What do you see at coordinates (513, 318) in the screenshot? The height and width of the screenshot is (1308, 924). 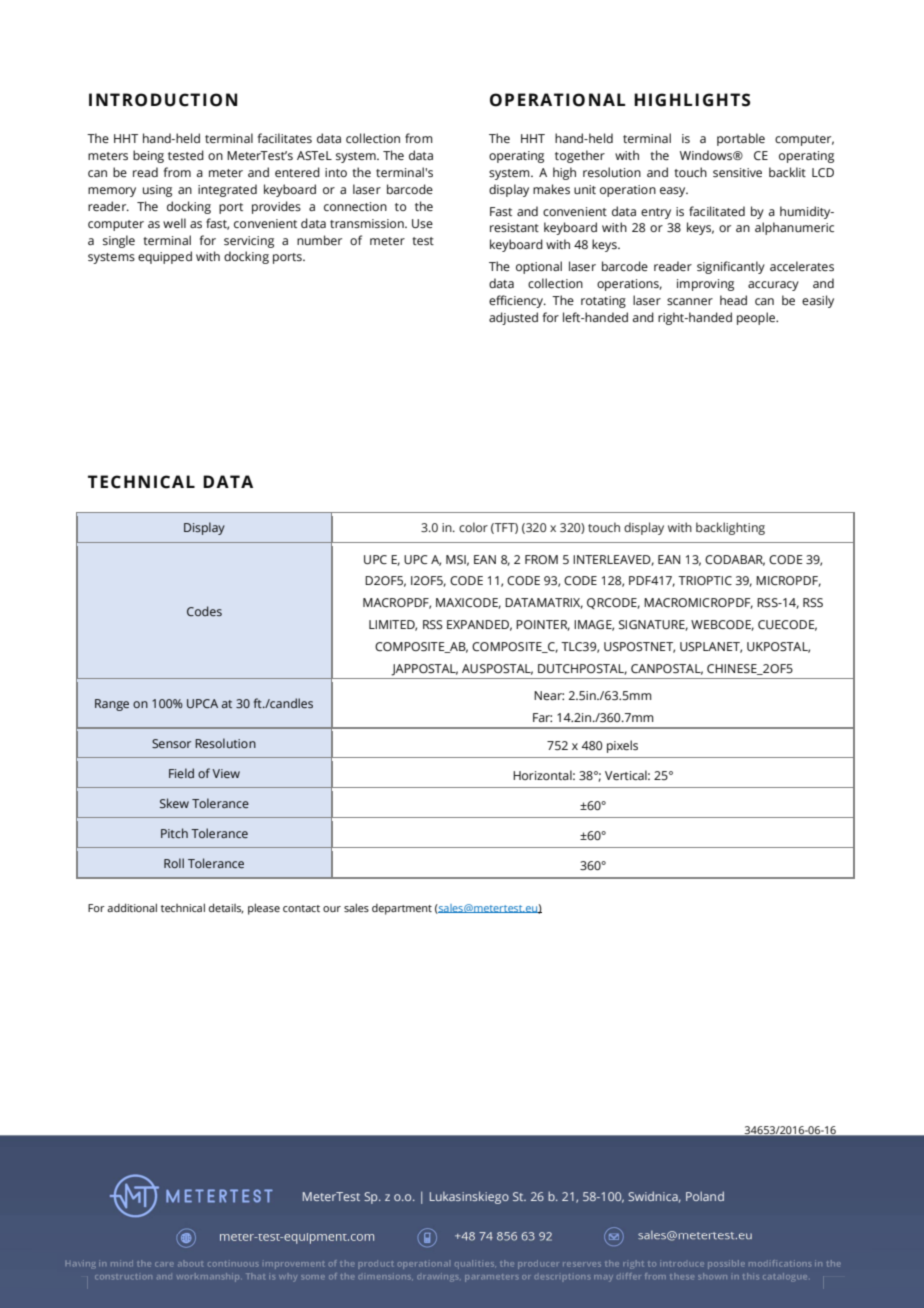 I see `adjusted` at bounding box center [513, 318].
